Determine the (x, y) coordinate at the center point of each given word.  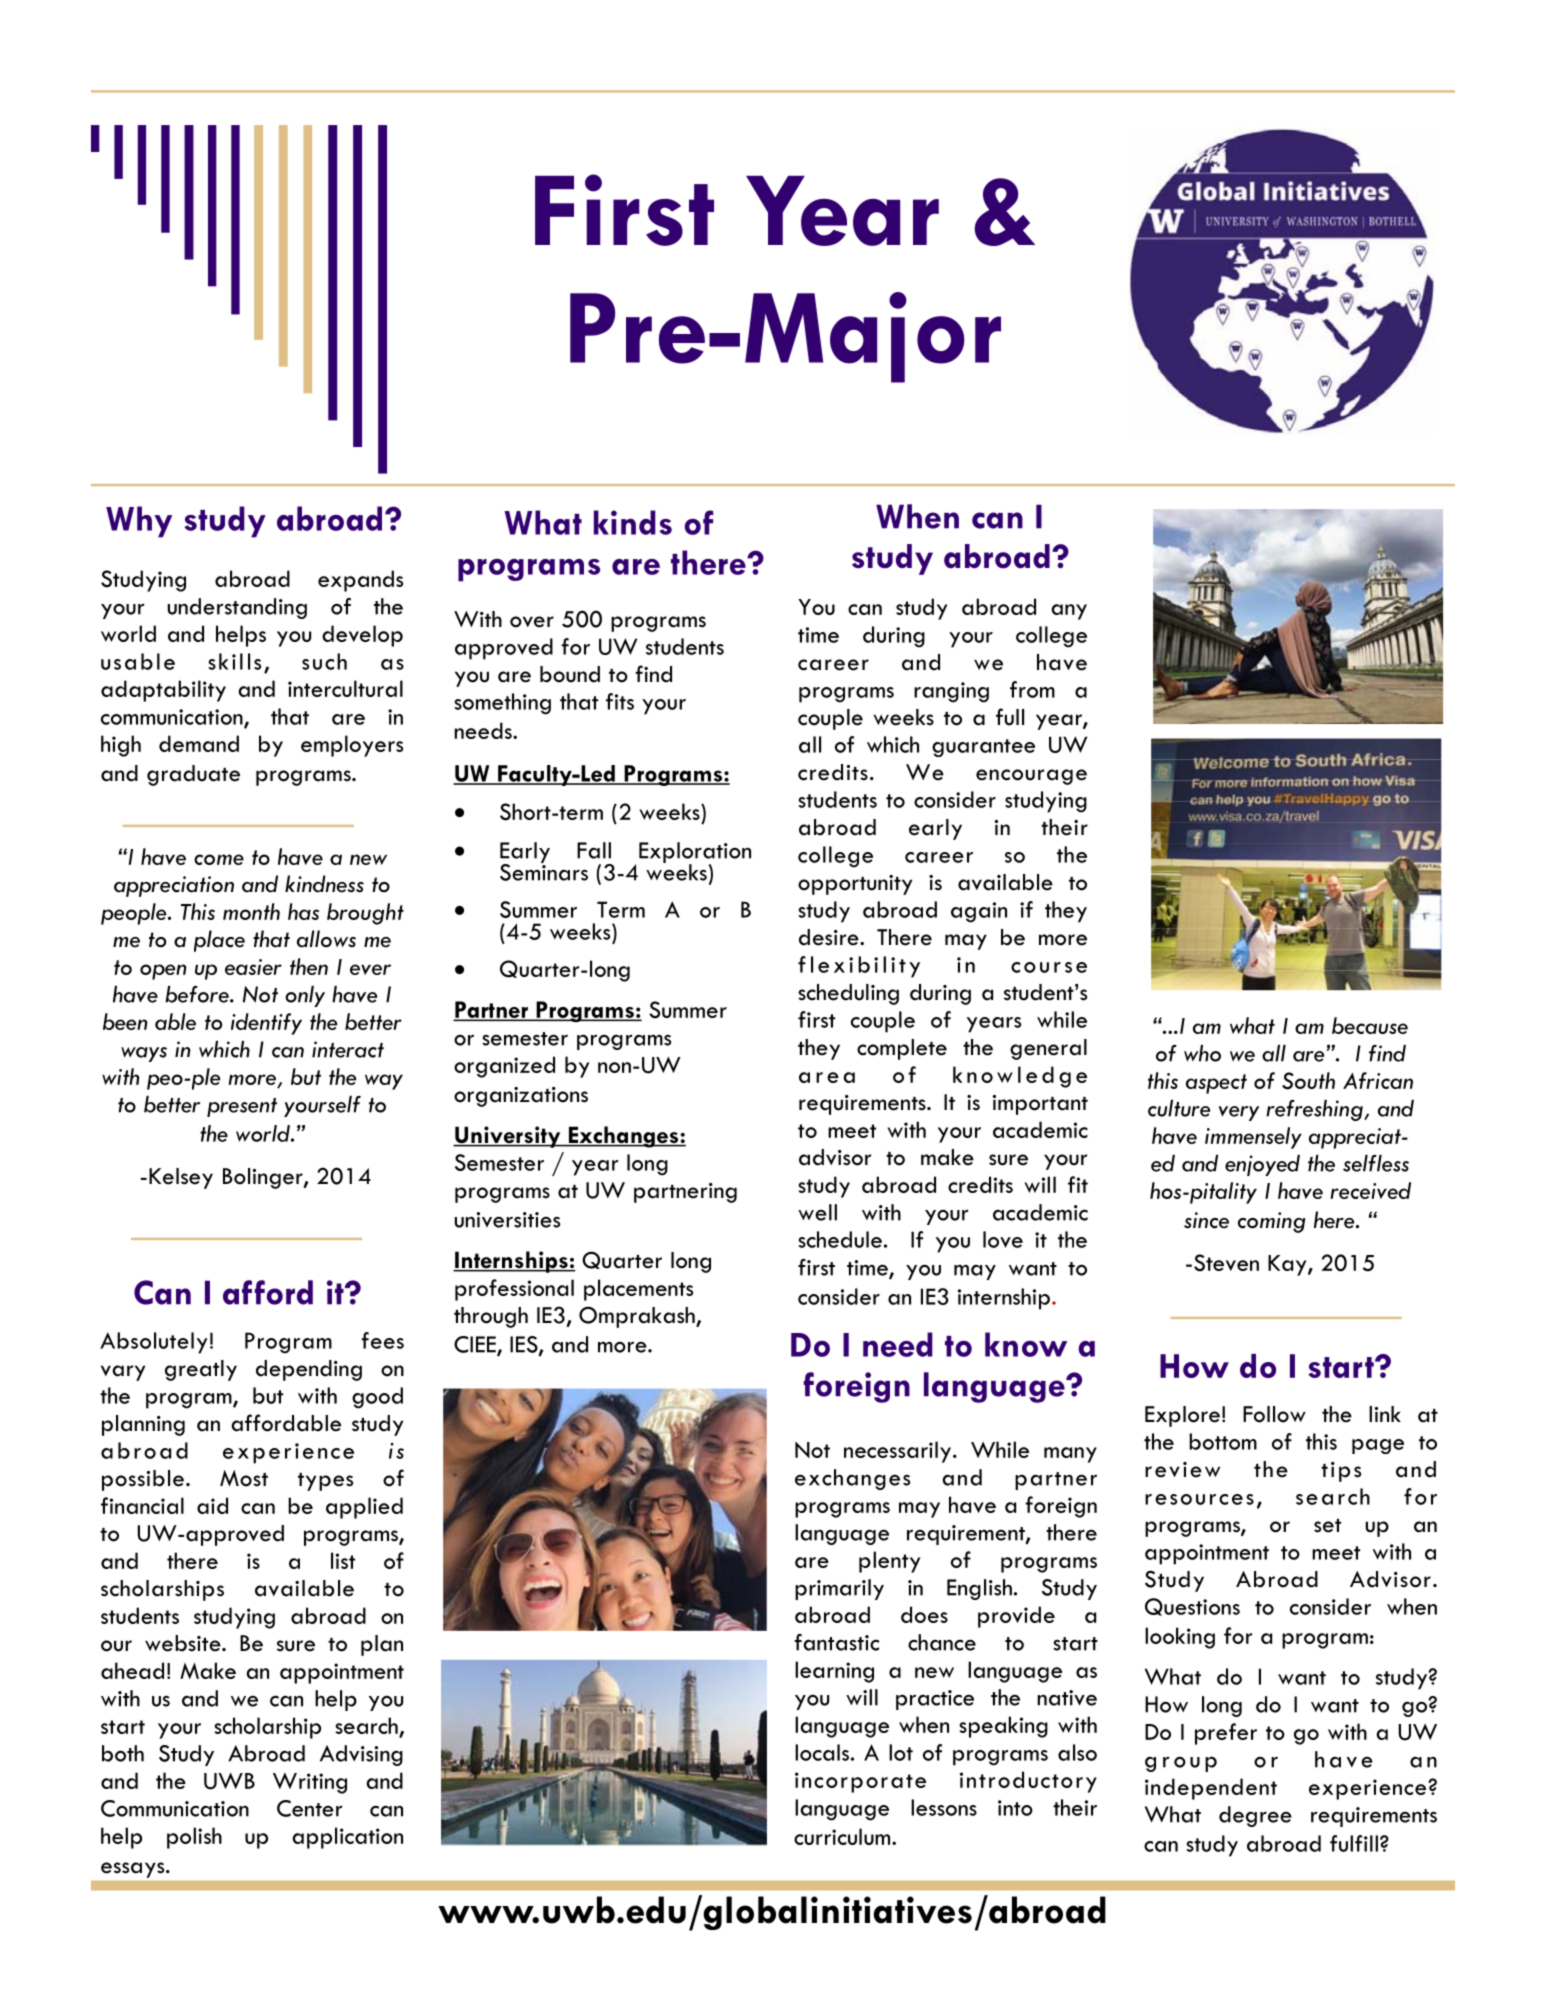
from (1032, 689)
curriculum (843, 1836)
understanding (237, 608)
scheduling (848, 994)
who (1202, 1053)
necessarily (897, 1452)
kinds (633, 522)
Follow (1274, 1414)
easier (253, 967)
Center (310, 1808)
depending (309, 1370)
